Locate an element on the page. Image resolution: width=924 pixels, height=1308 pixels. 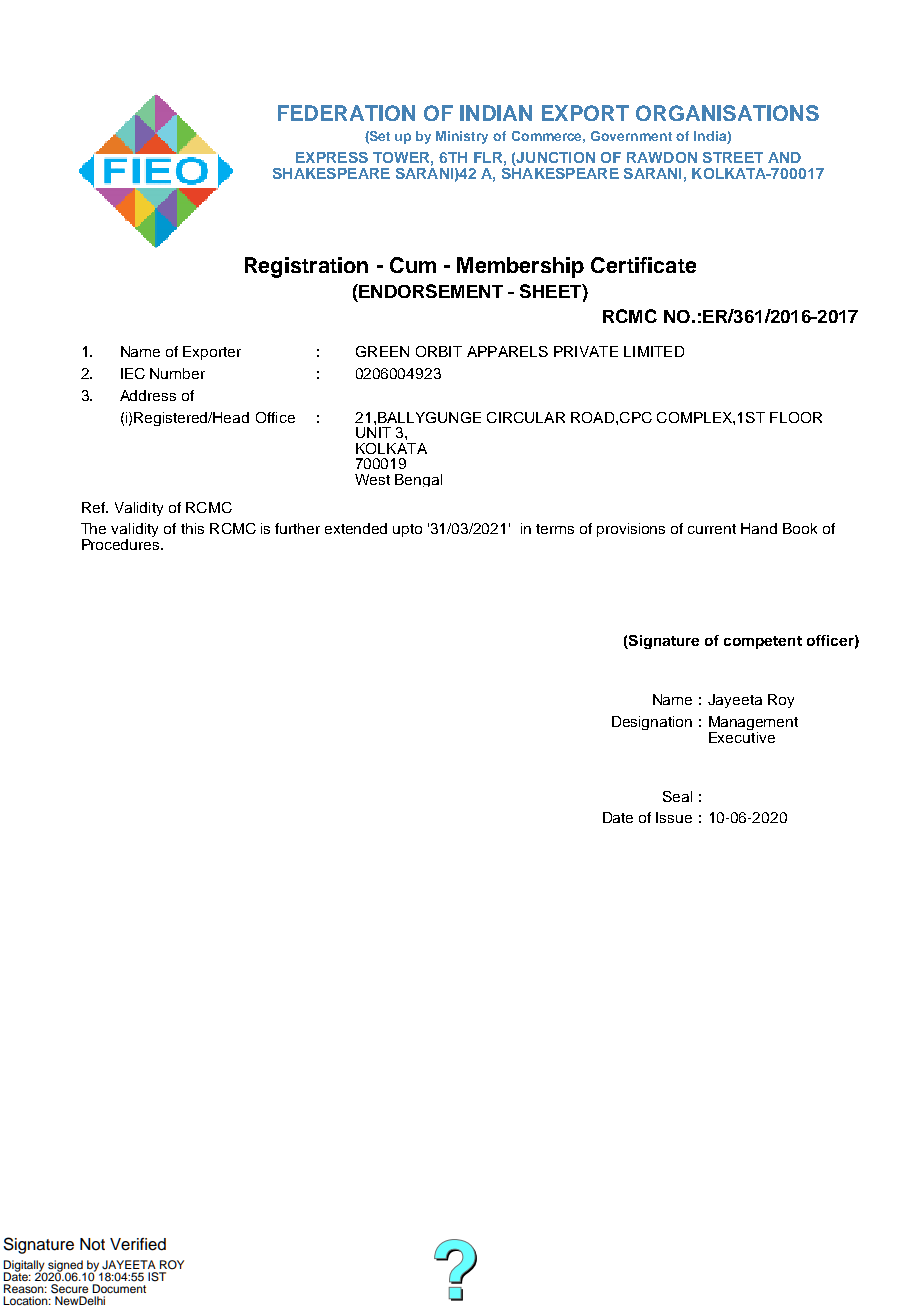
FLOOR is located at coordinates (796, 417).
